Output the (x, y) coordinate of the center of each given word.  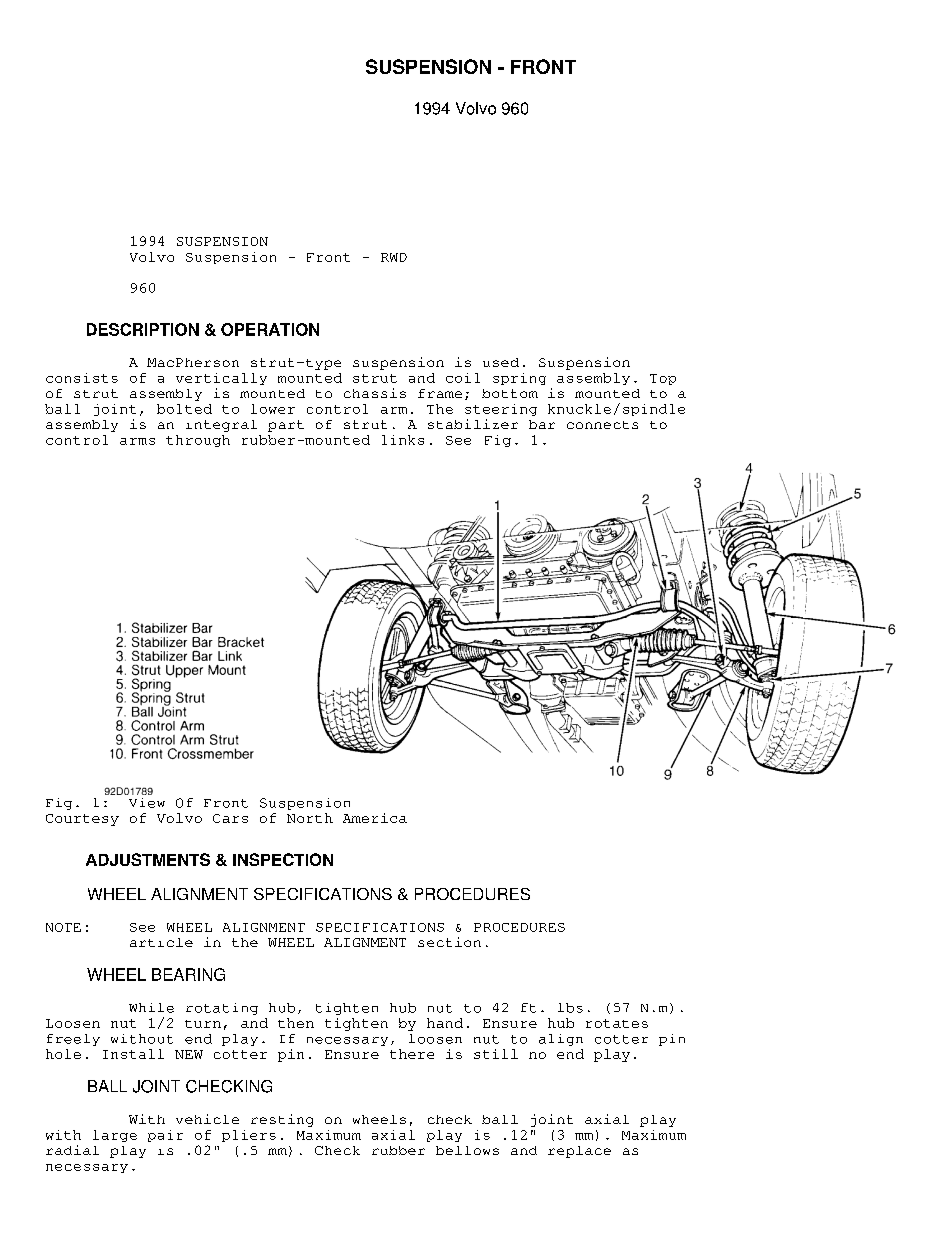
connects (602, 425)
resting (282, 1120)
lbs (570, 1008)
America (375, 818)
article (161, 942)
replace (579, 1152)
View (147, 803)
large (115, 1136)
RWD (394, 257)
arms (137, 441)
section (449, 942)
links (403, 440)
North (310, 818)
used (501, 362)
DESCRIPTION (143, 329)
